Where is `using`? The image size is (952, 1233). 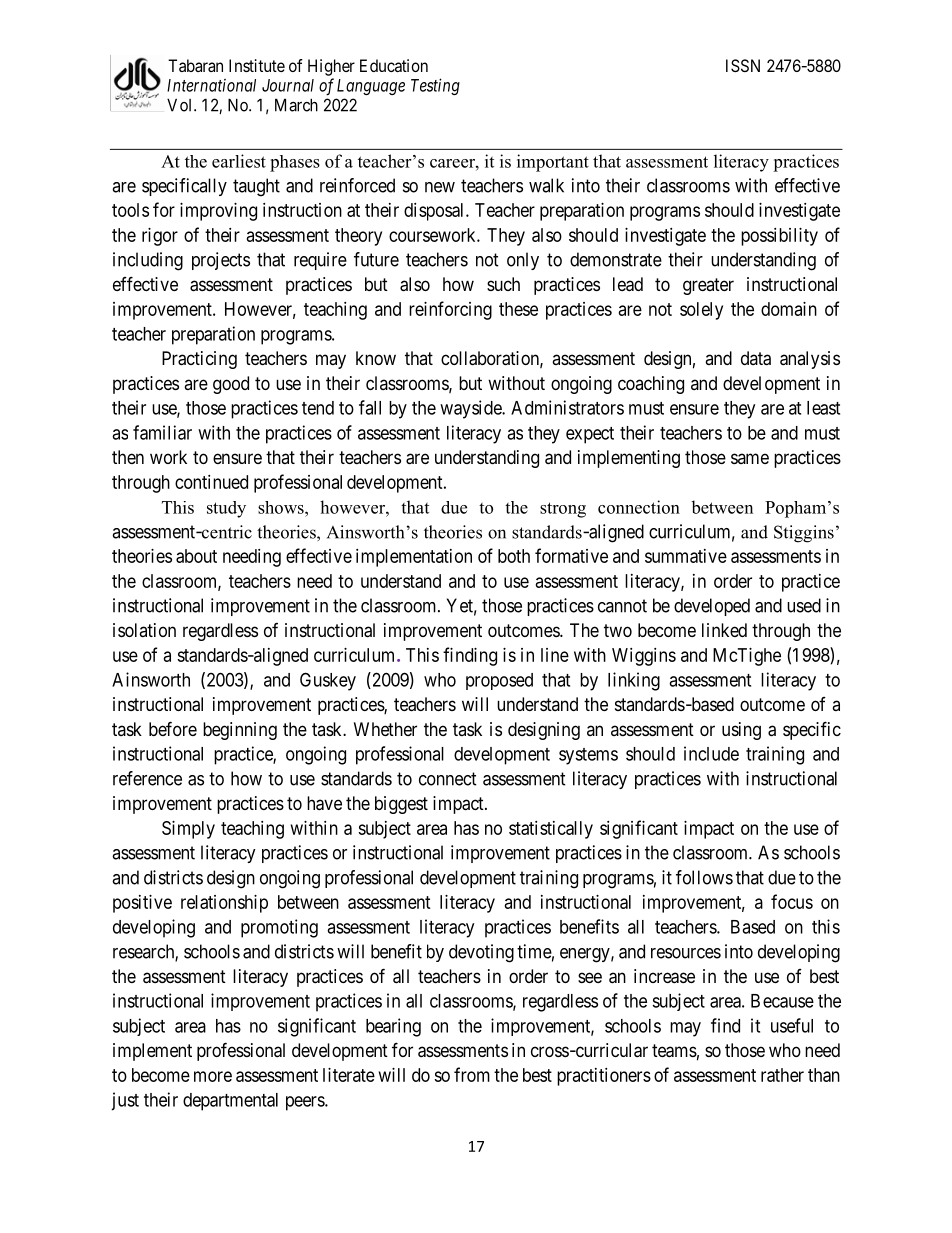 using is located at coordinates (741, 731).
